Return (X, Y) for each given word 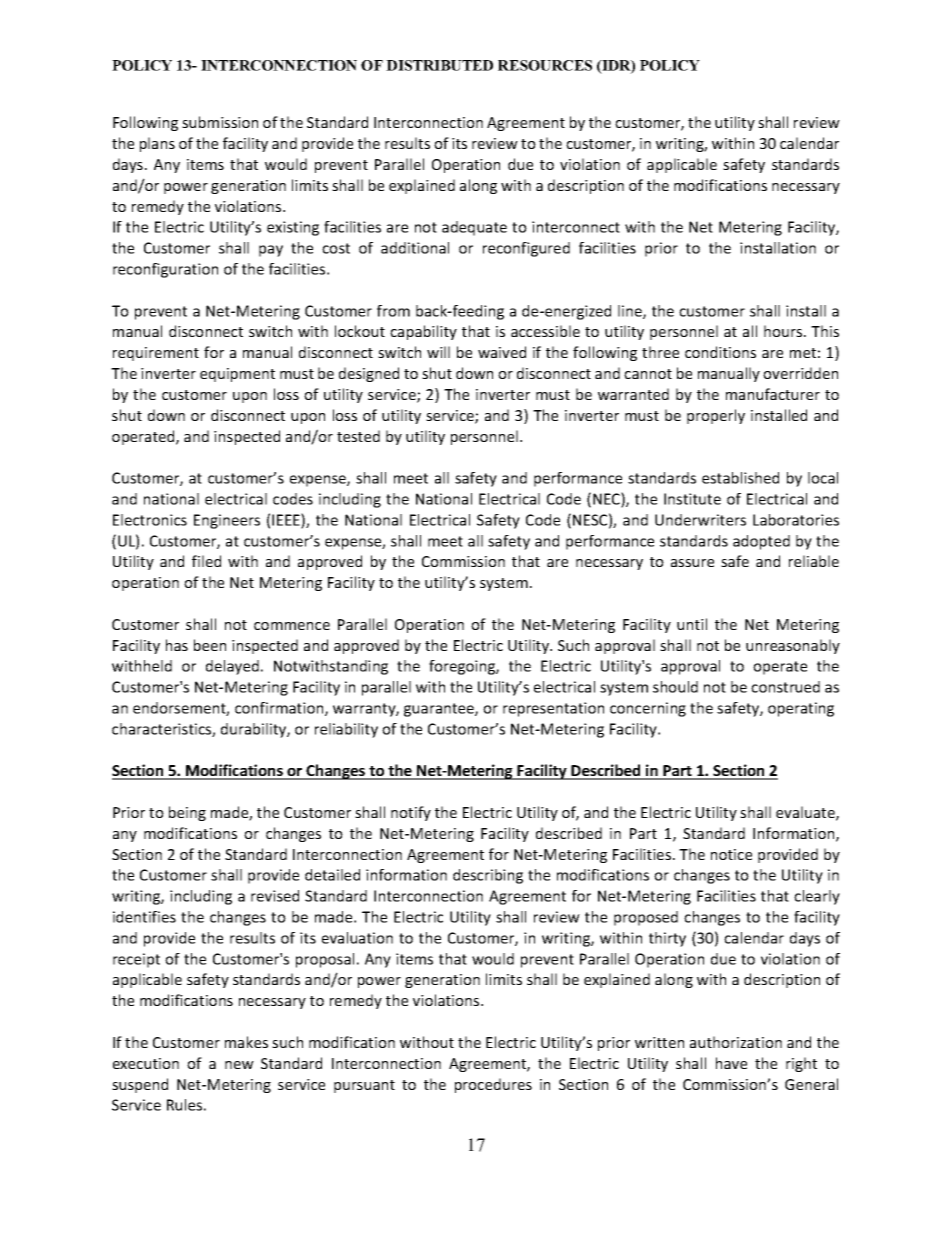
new (239, 1065)
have (731, 1063)
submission (220, 122)
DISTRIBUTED (439, 65)
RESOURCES (545, 65)
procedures (493, 1085)
